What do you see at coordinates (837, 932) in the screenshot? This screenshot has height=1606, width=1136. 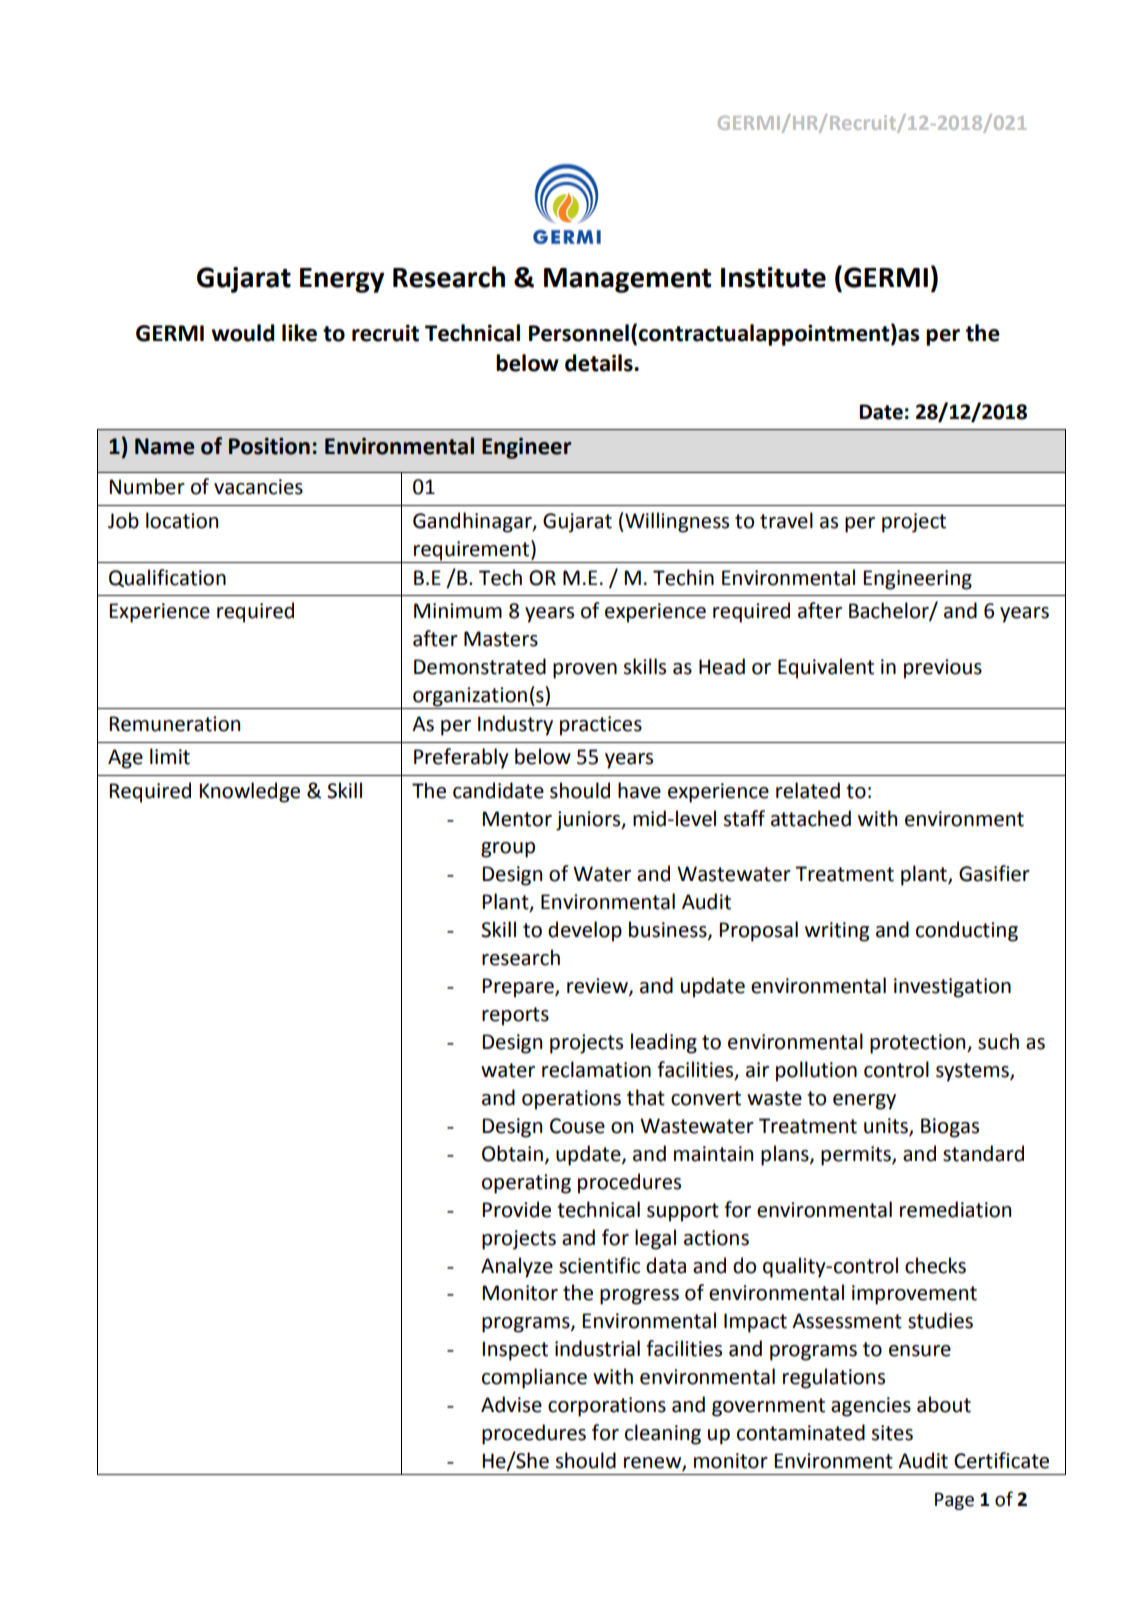 I see `writing` at bounding box center [837, 932].
